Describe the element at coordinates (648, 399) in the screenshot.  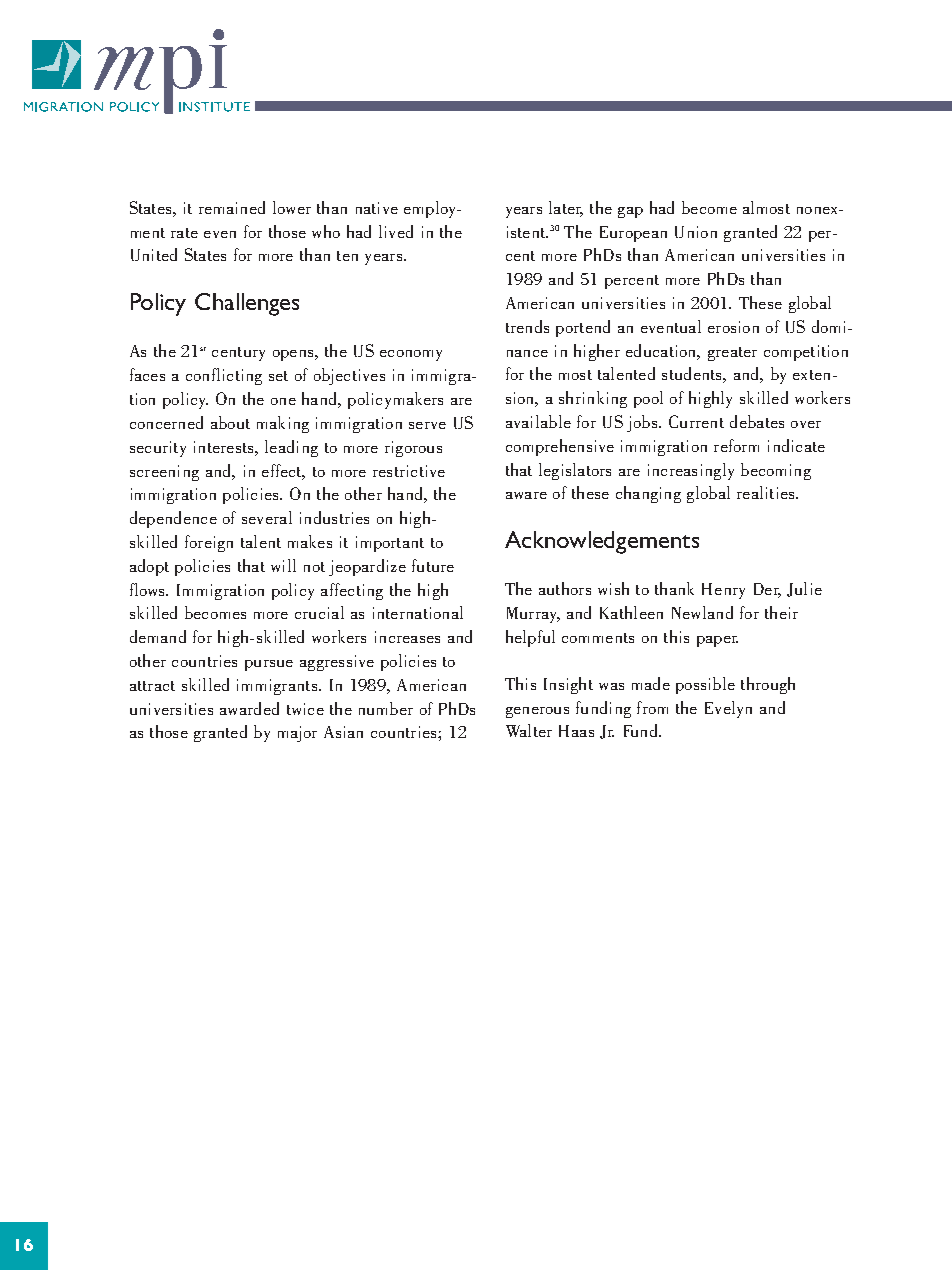
I see `pool` at that location.
